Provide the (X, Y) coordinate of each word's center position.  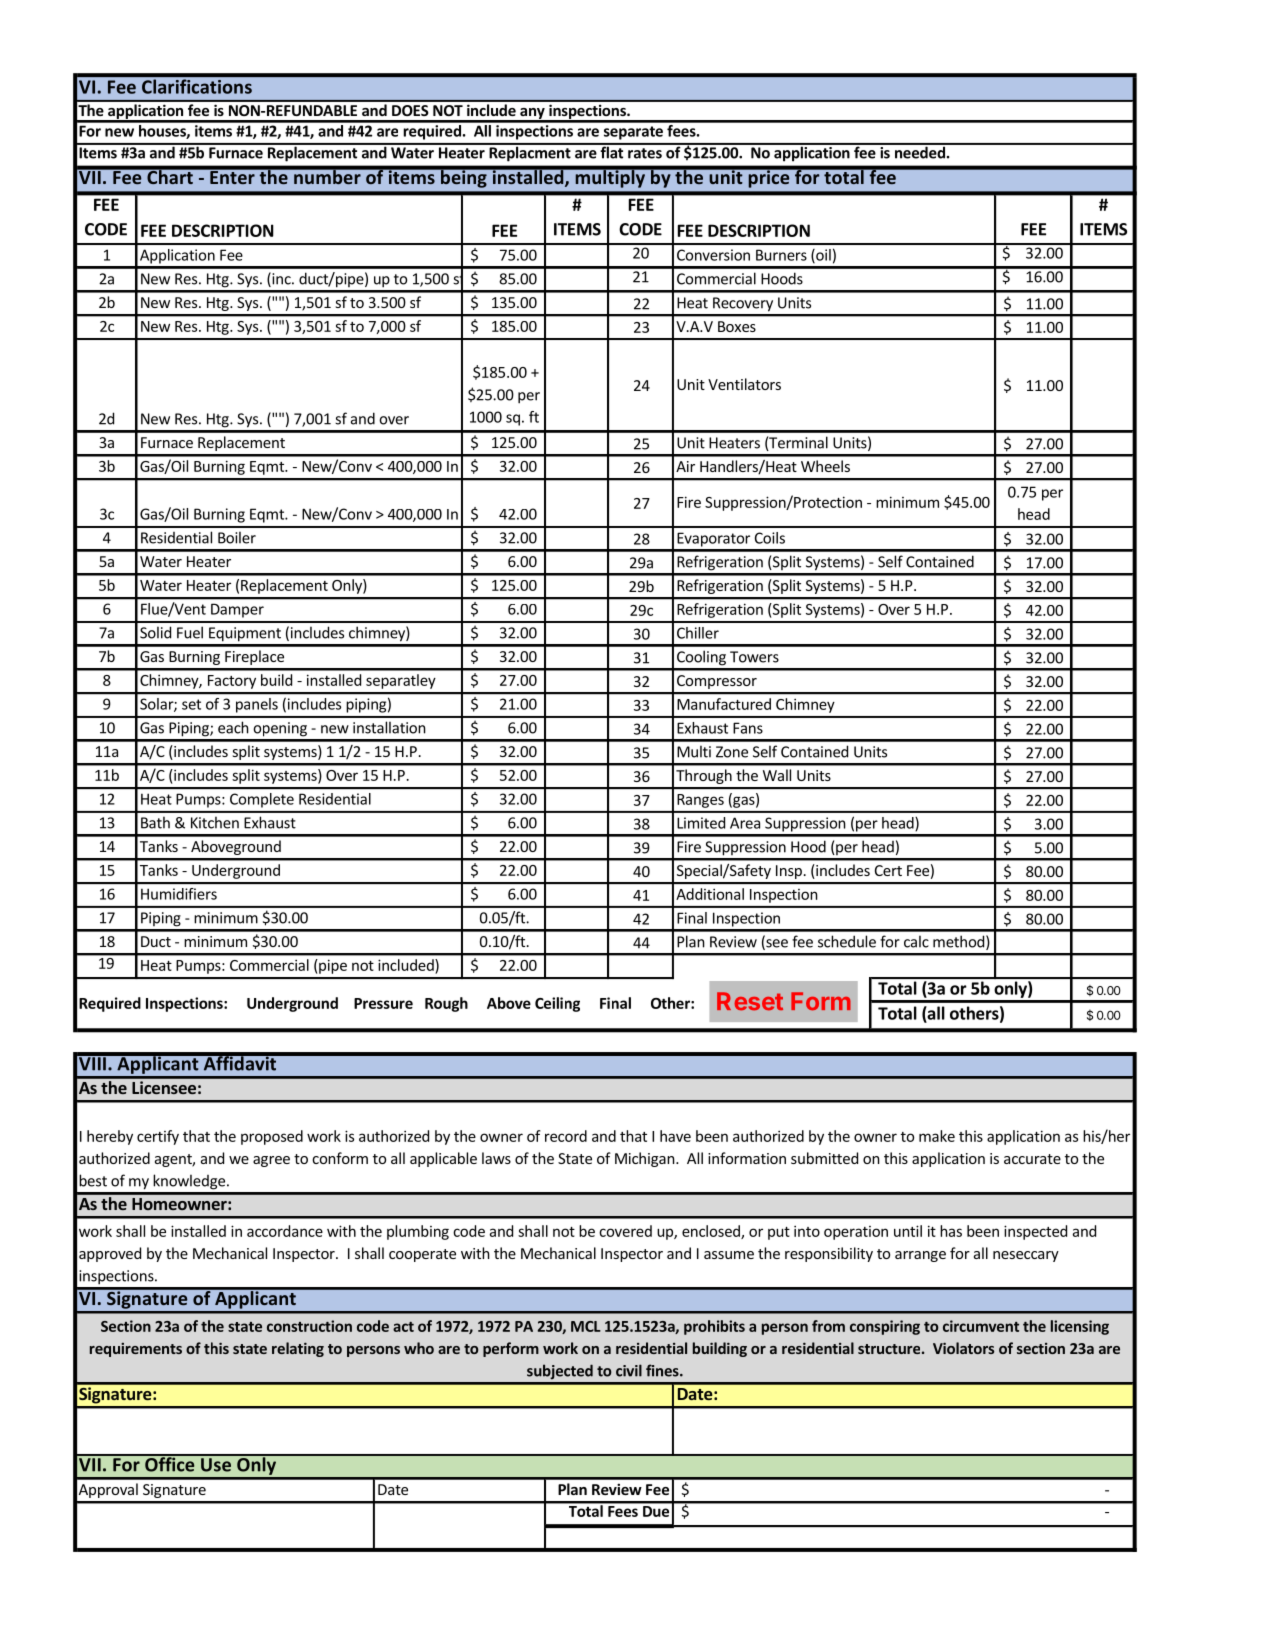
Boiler (237, 537)
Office (170, 1463)
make (937, 1136)
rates (645, 153)
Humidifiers (179, 894)
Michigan (646, 1159)
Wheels (825, 466)
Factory (232, 682)
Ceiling (557, 1004)
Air (685, 466)
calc (916, 941)
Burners (781, 255)
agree (271, 1161)
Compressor (717, 682)
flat (612, 151)
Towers (754, 657)
